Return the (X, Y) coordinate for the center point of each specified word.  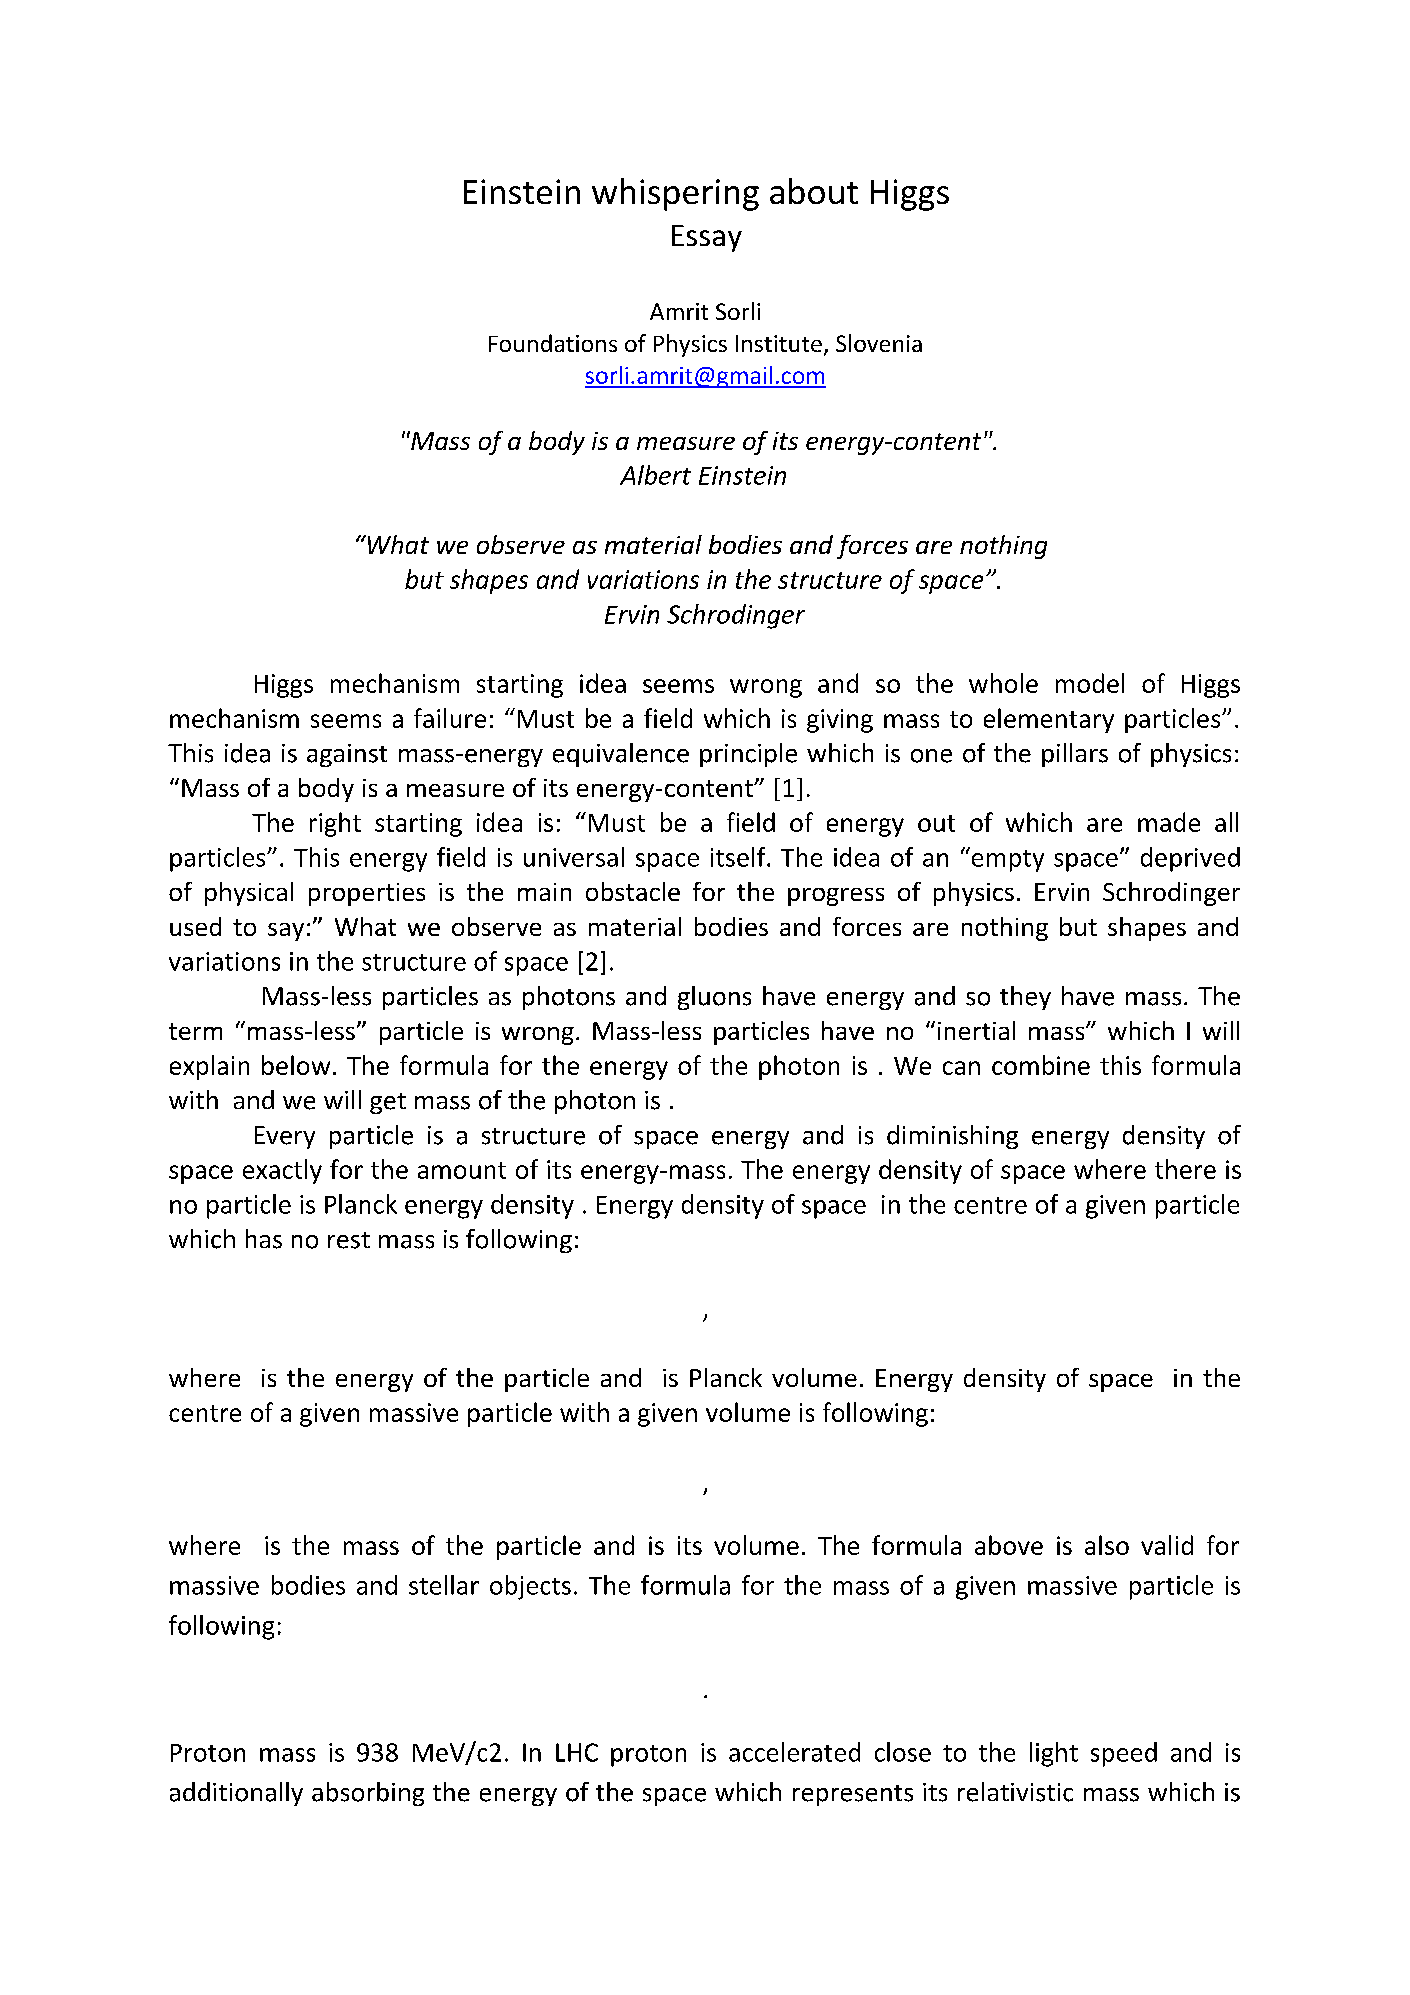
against (347, 755)
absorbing (368, 1794)
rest (349, 1240)
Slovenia (879, 343)
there (1185, 1169)
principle (748, 755)
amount (462, 1170)
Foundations (553, 343)
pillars (1075, 755)
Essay (707, 238)
